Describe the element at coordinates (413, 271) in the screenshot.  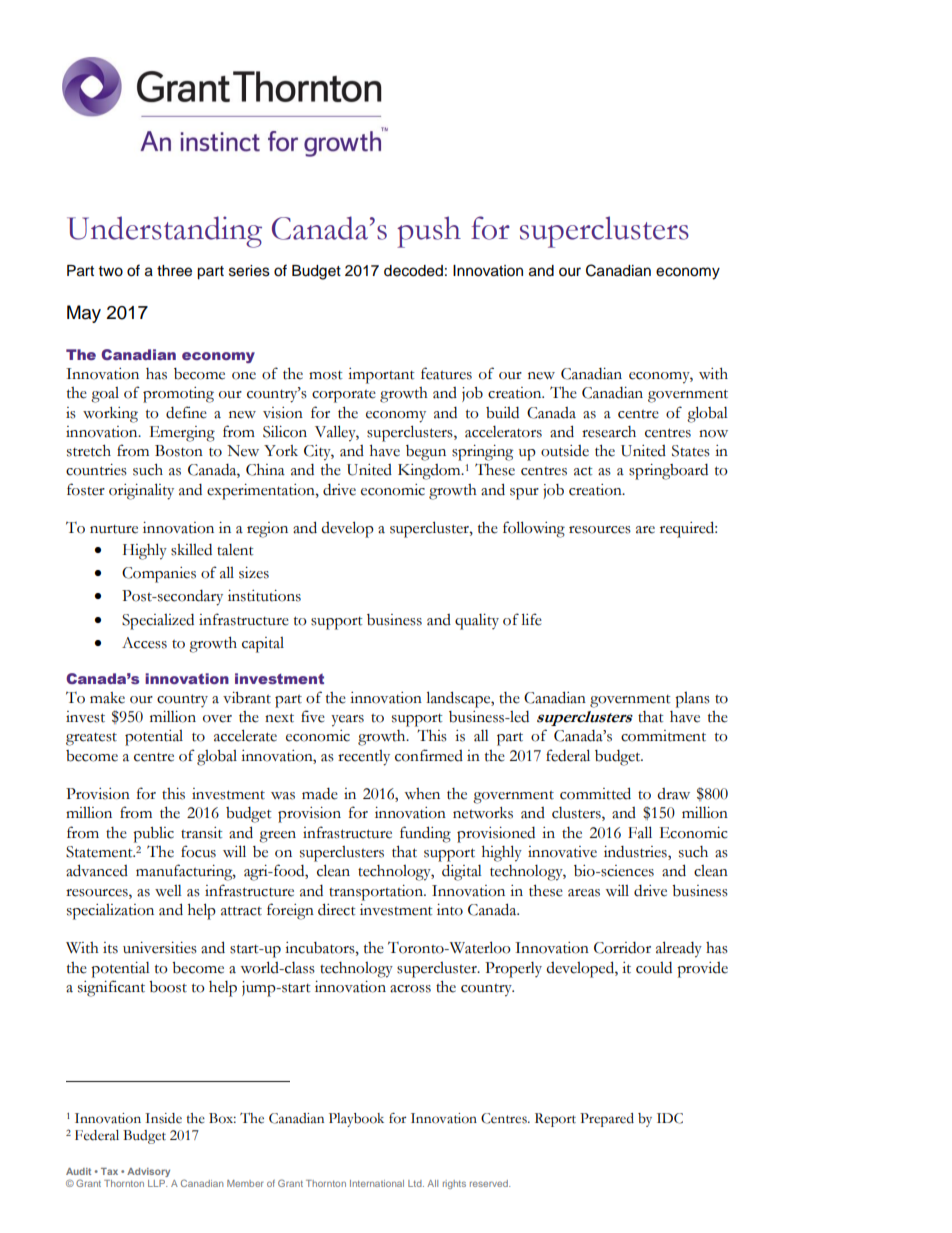
I see `decoded` at that location.
